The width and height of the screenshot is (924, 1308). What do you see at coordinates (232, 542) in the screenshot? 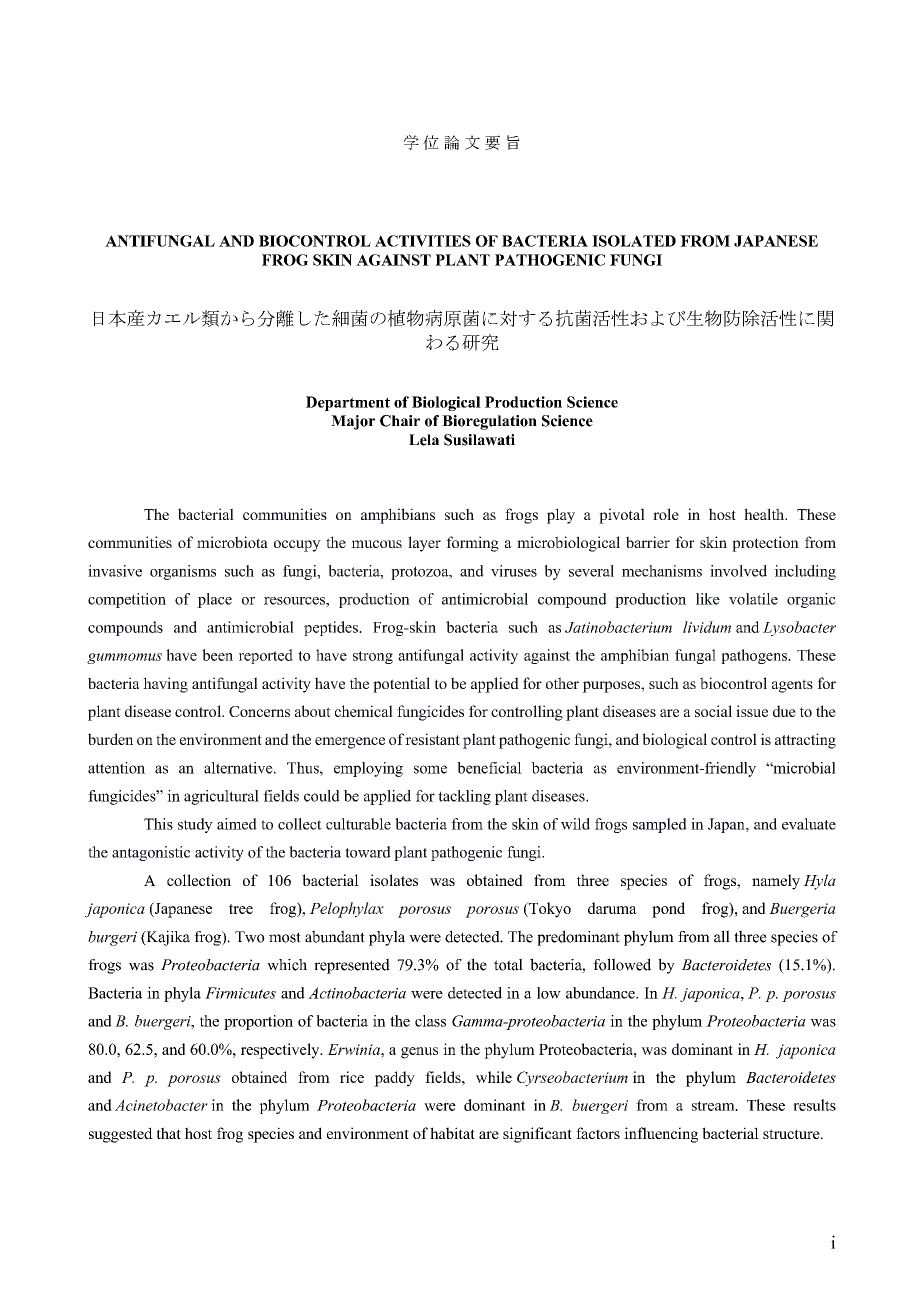
I see `microbiota` at bounding box center [232, 542].
